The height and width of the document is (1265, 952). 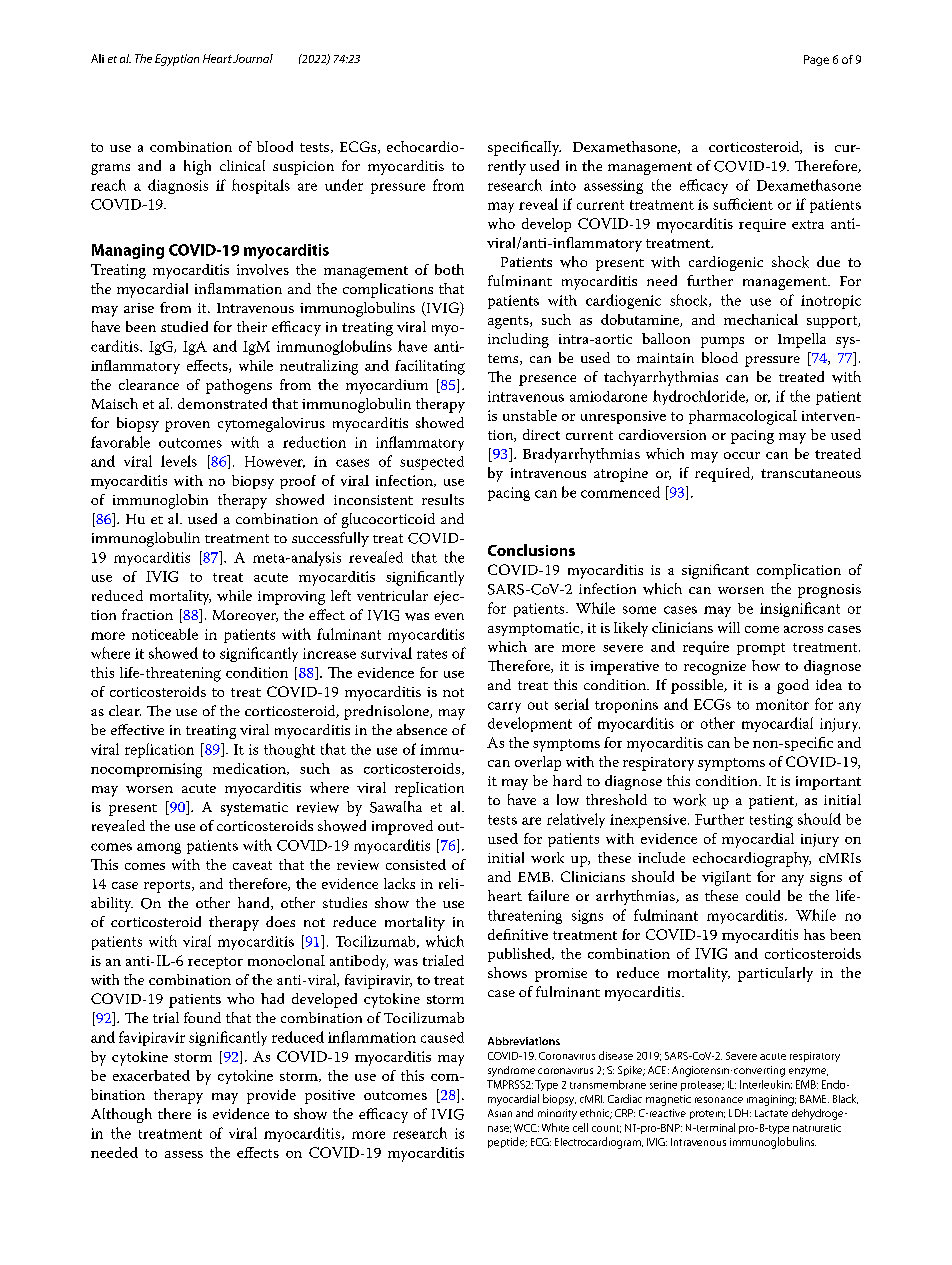 I want to click on exacerbated, so click(x=151, y=1075).
